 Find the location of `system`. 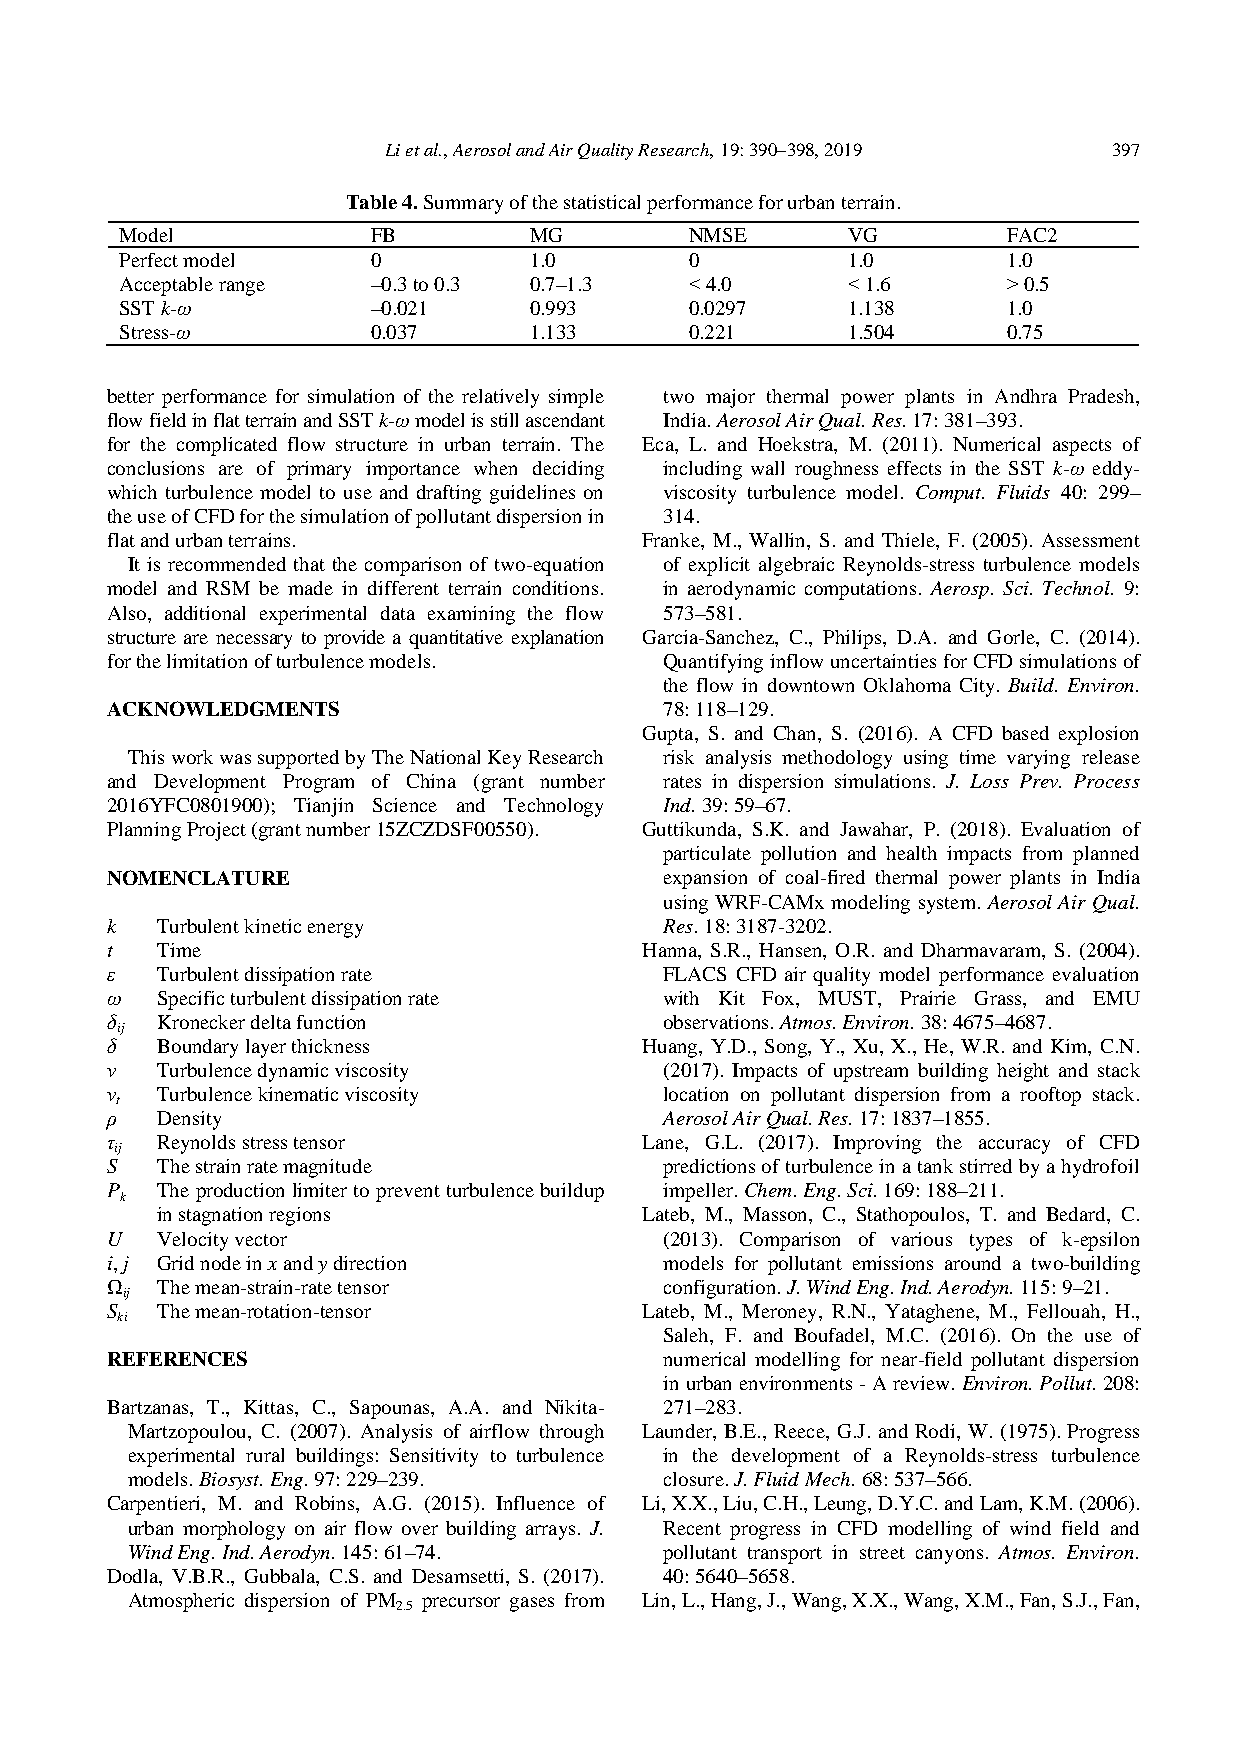

system is located at coordinates (949, 905).
